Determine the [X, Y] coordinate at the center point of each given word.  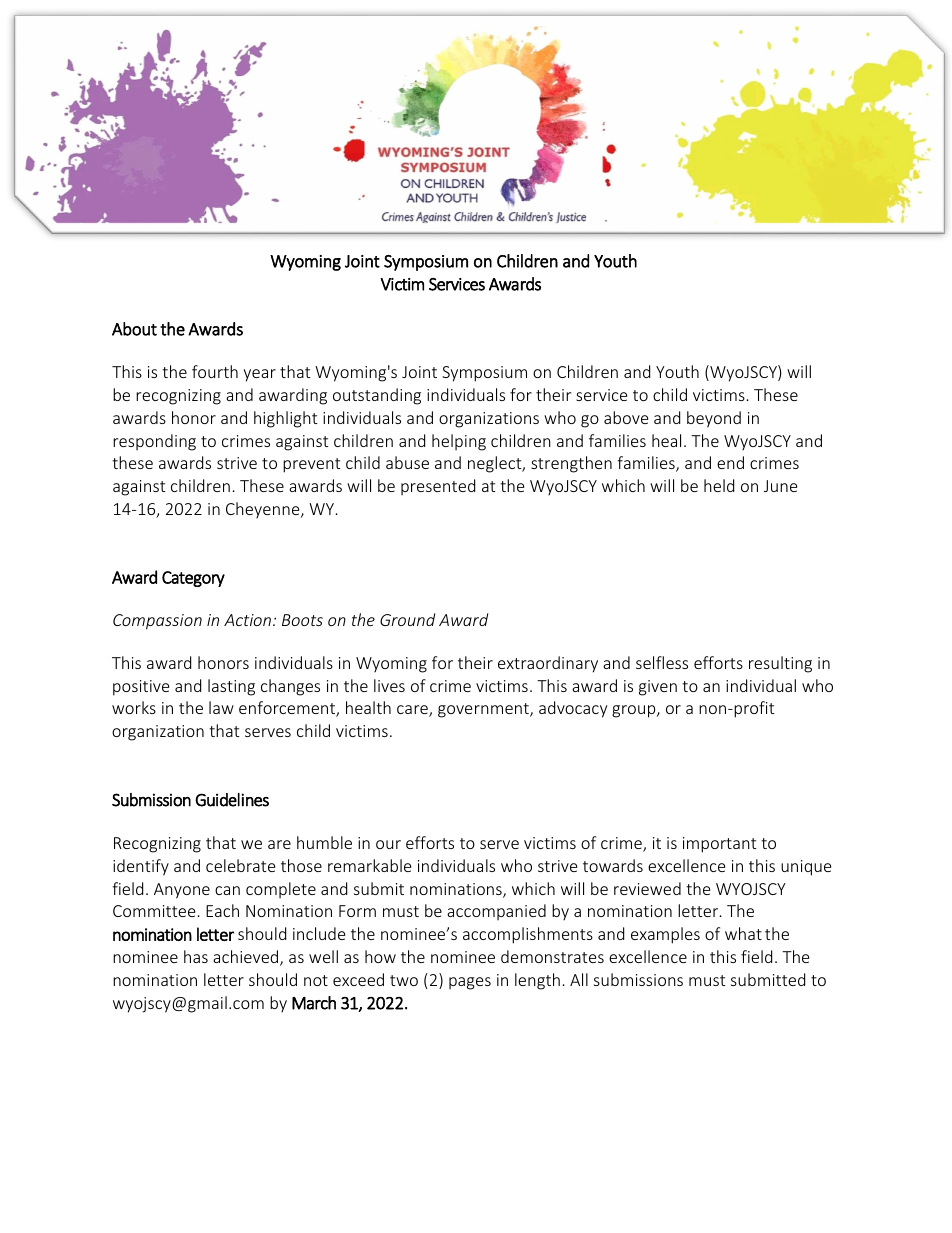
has [196, 956]
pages [470, 983]
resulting [780, 664]
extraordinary [548, 664]
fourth [215, 371]
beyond [714, 419]
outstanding [377, 396]
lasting [231, 687]
